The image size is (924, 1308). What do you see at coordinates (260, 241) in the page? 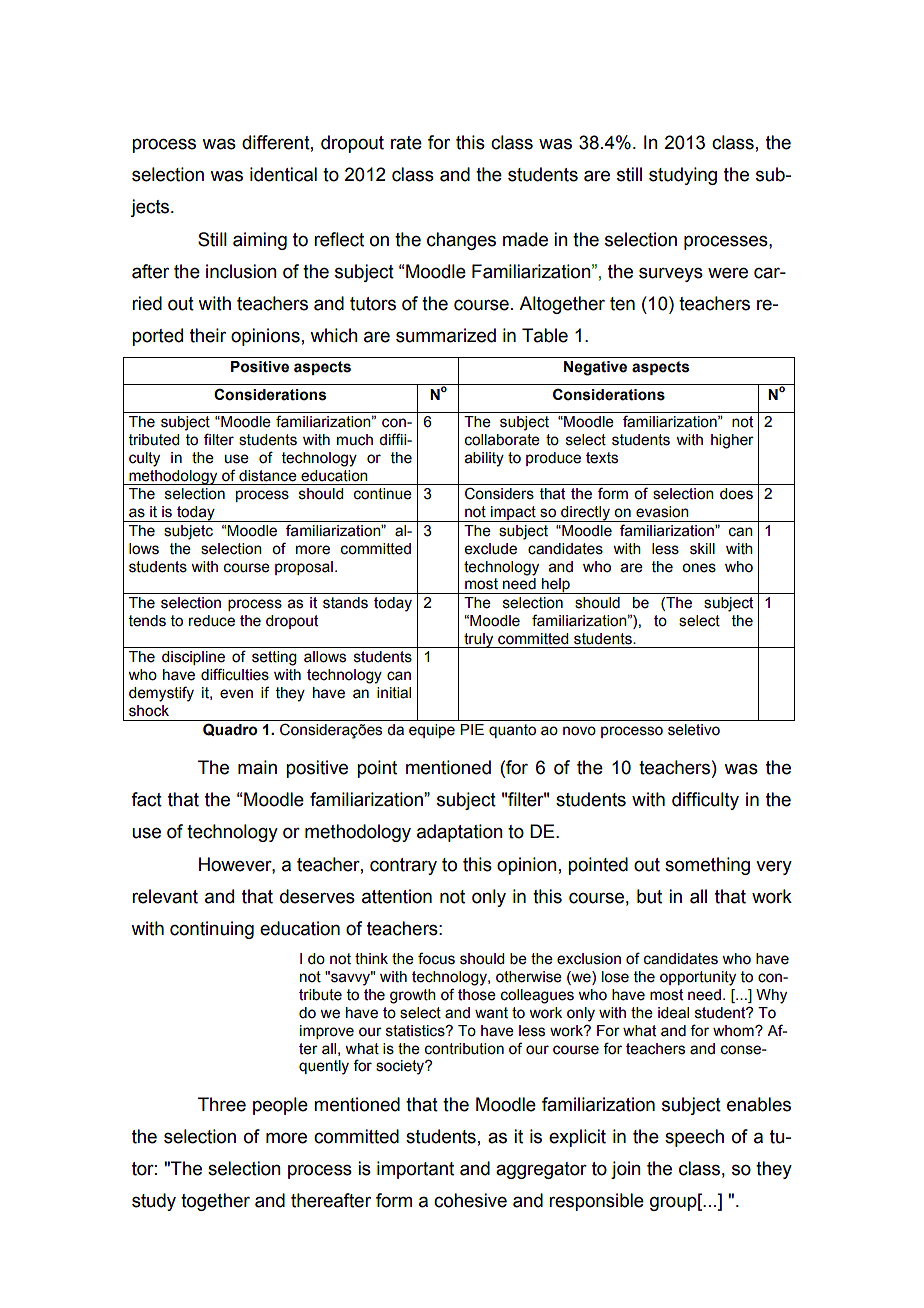
I see `aiming` at bounding box center [260, 241].
